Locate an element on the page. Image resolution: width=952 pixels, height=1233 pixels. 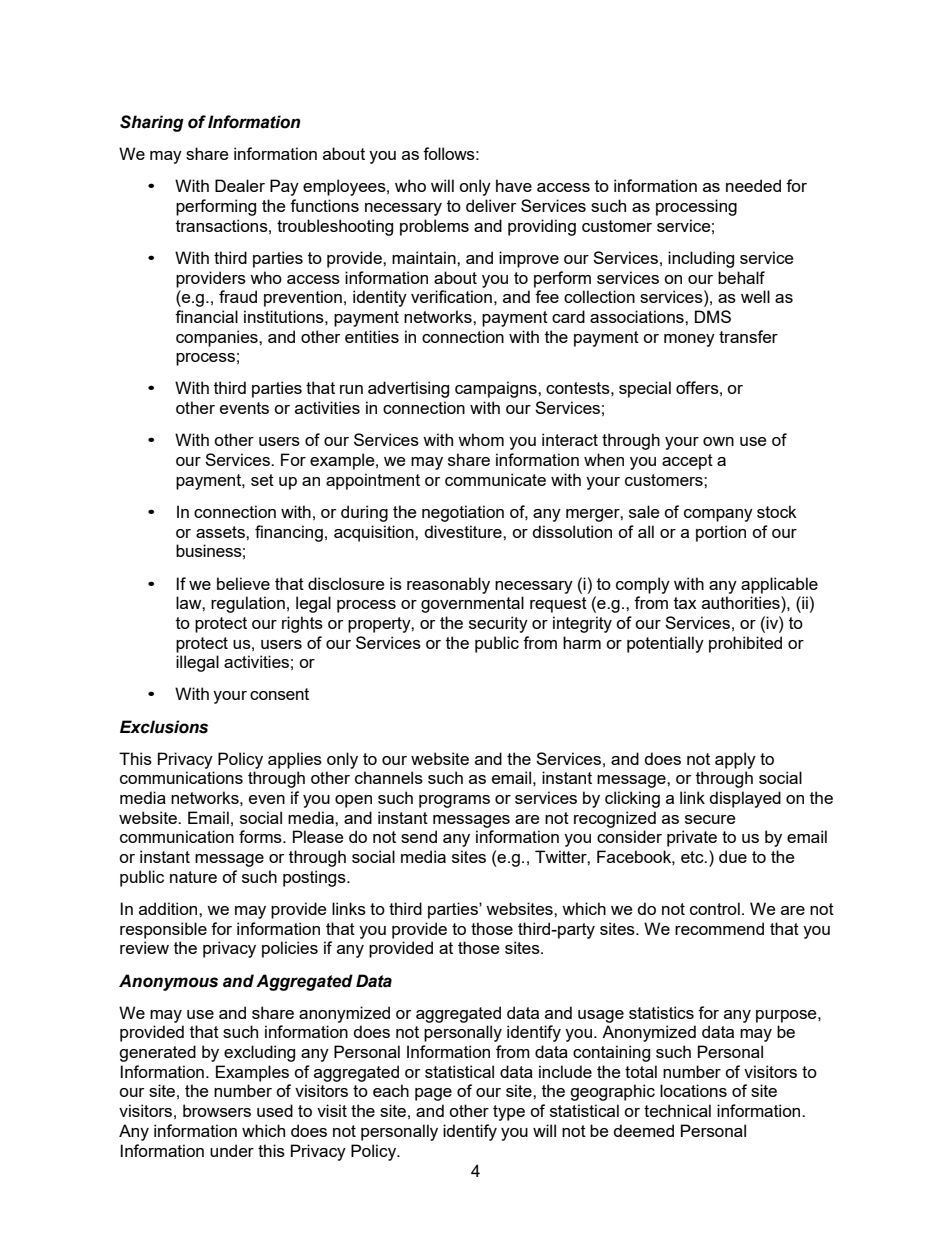
companies is located at coordinates (218, 338).
